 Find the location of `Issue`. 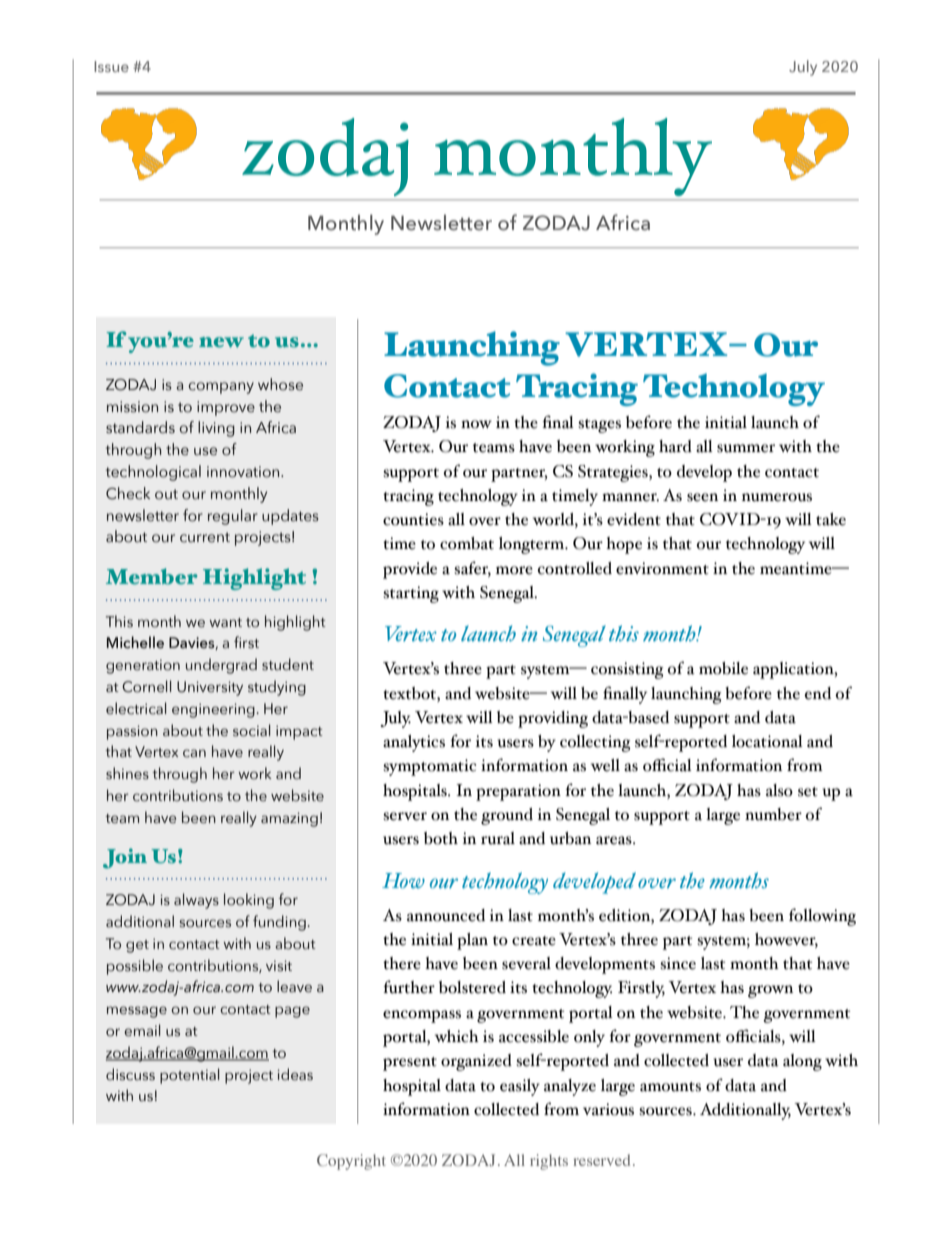

Issue is located at coordinates (111, 66).
